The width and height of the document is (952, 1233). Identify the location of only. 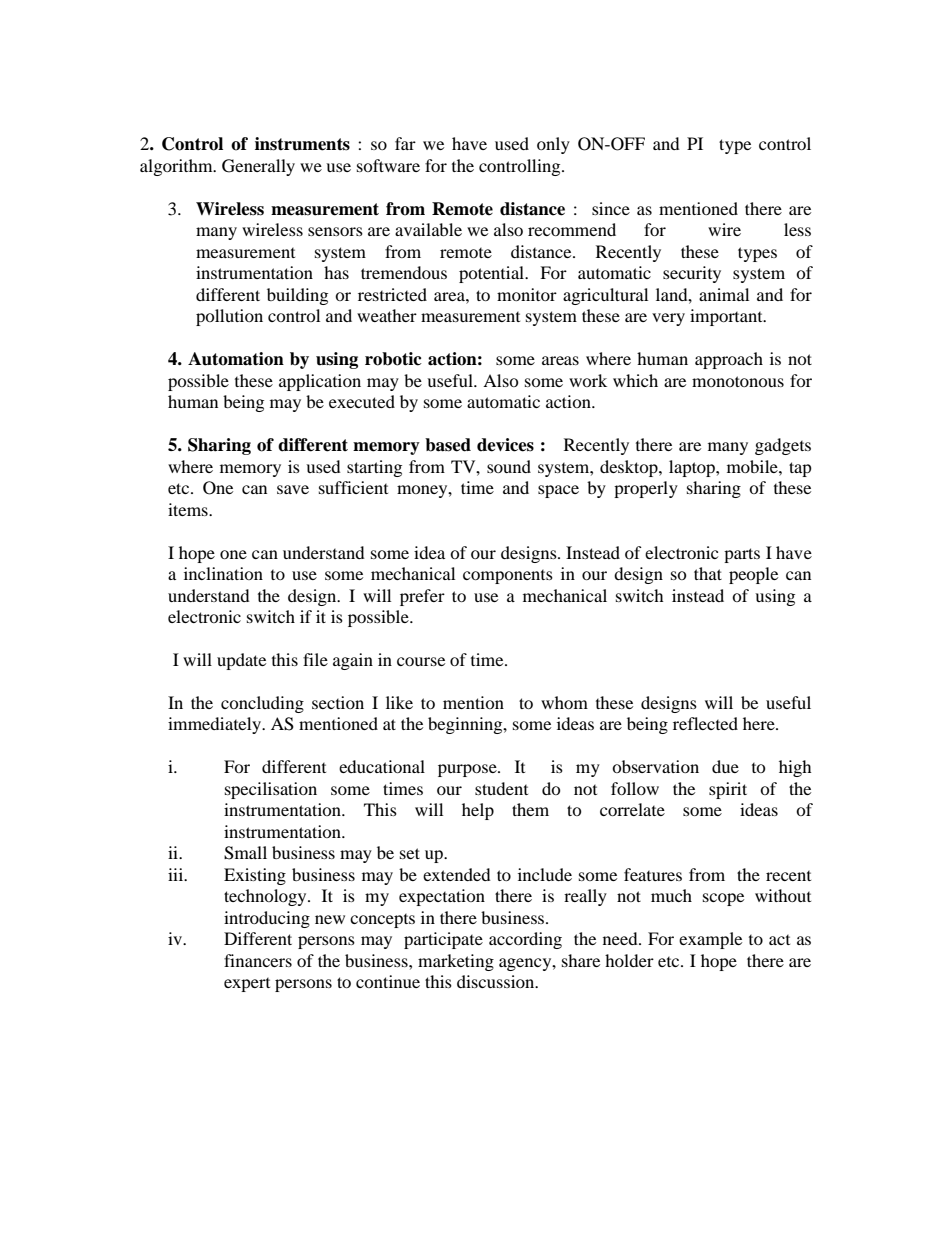
(553, 145).
